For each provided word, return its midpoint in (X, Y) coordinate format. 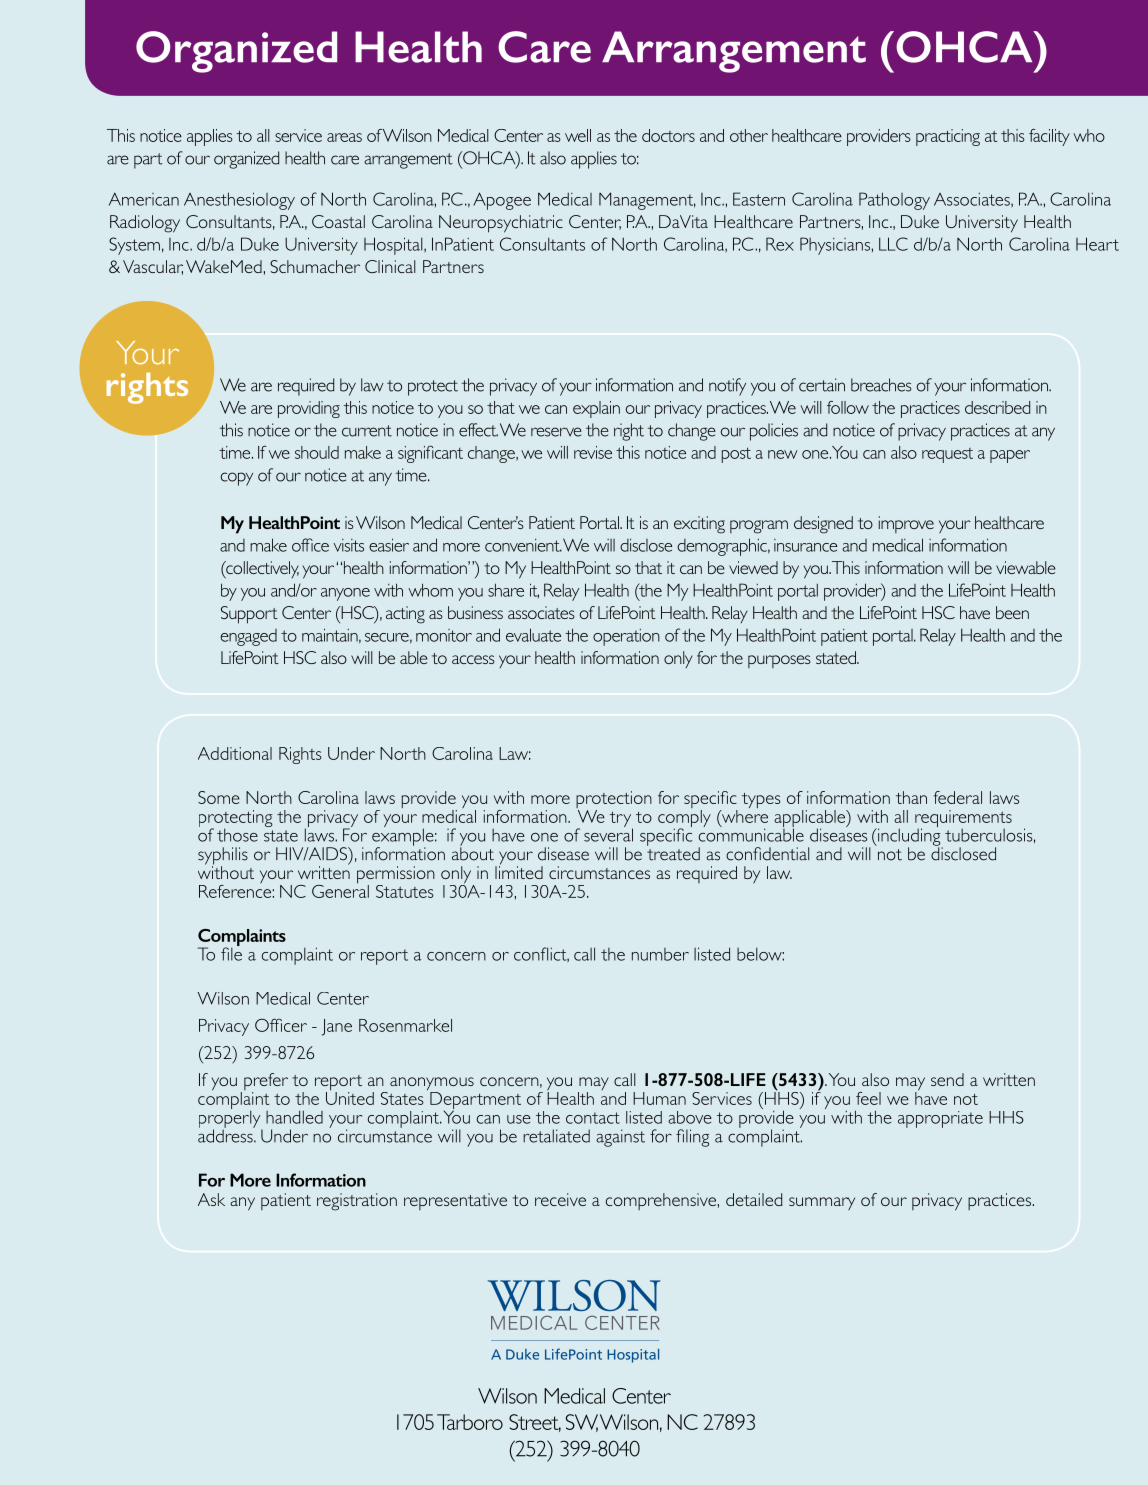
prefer (266, 1083)
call (625, 1079)
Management (647, 201)
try (621, 820)
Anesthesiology (239, 201)
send (947, 1079)
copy (237, 479)
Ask (211, 1199)
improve (906, 524)
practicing (948, 137)
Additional (235, 753)
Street (535, 1423)
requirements (963, 819)
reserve (556, 432)
